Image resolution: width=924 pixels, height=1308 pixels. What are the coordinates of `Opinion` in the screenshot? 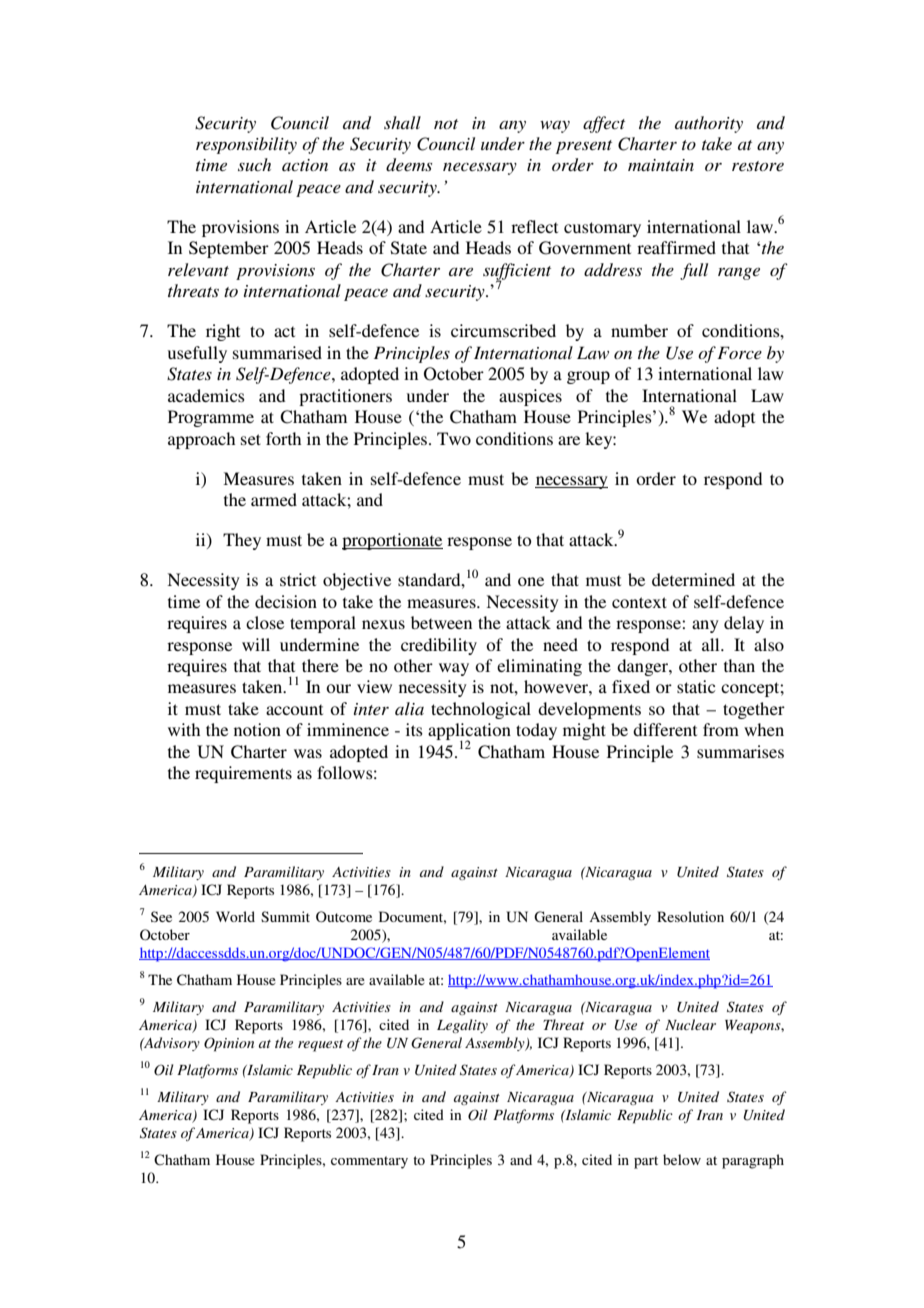 It's located at (229, 1044).
